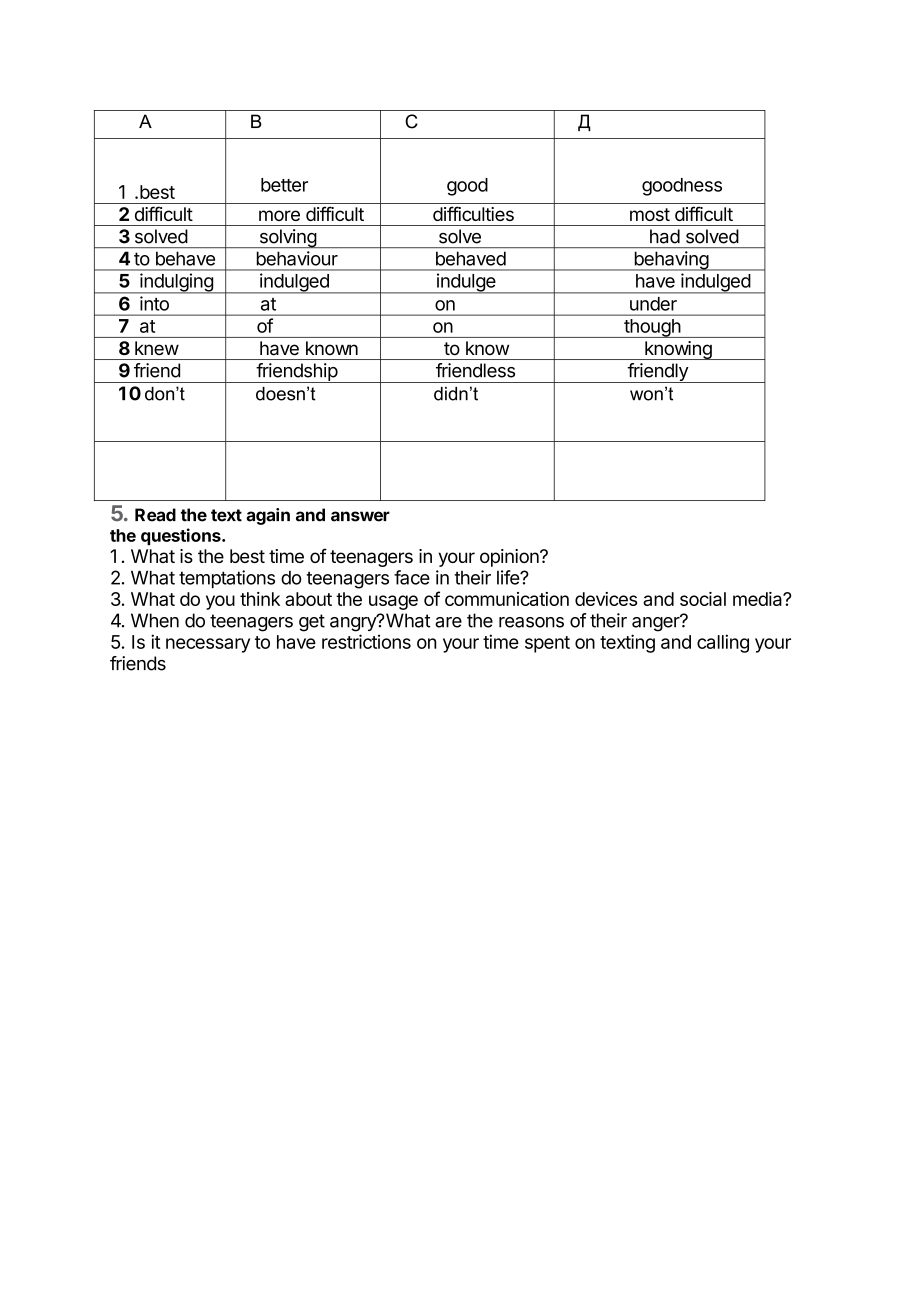 The width and height of the screenshot is (924, 1308). I want to click on face, so click(412, 577).
